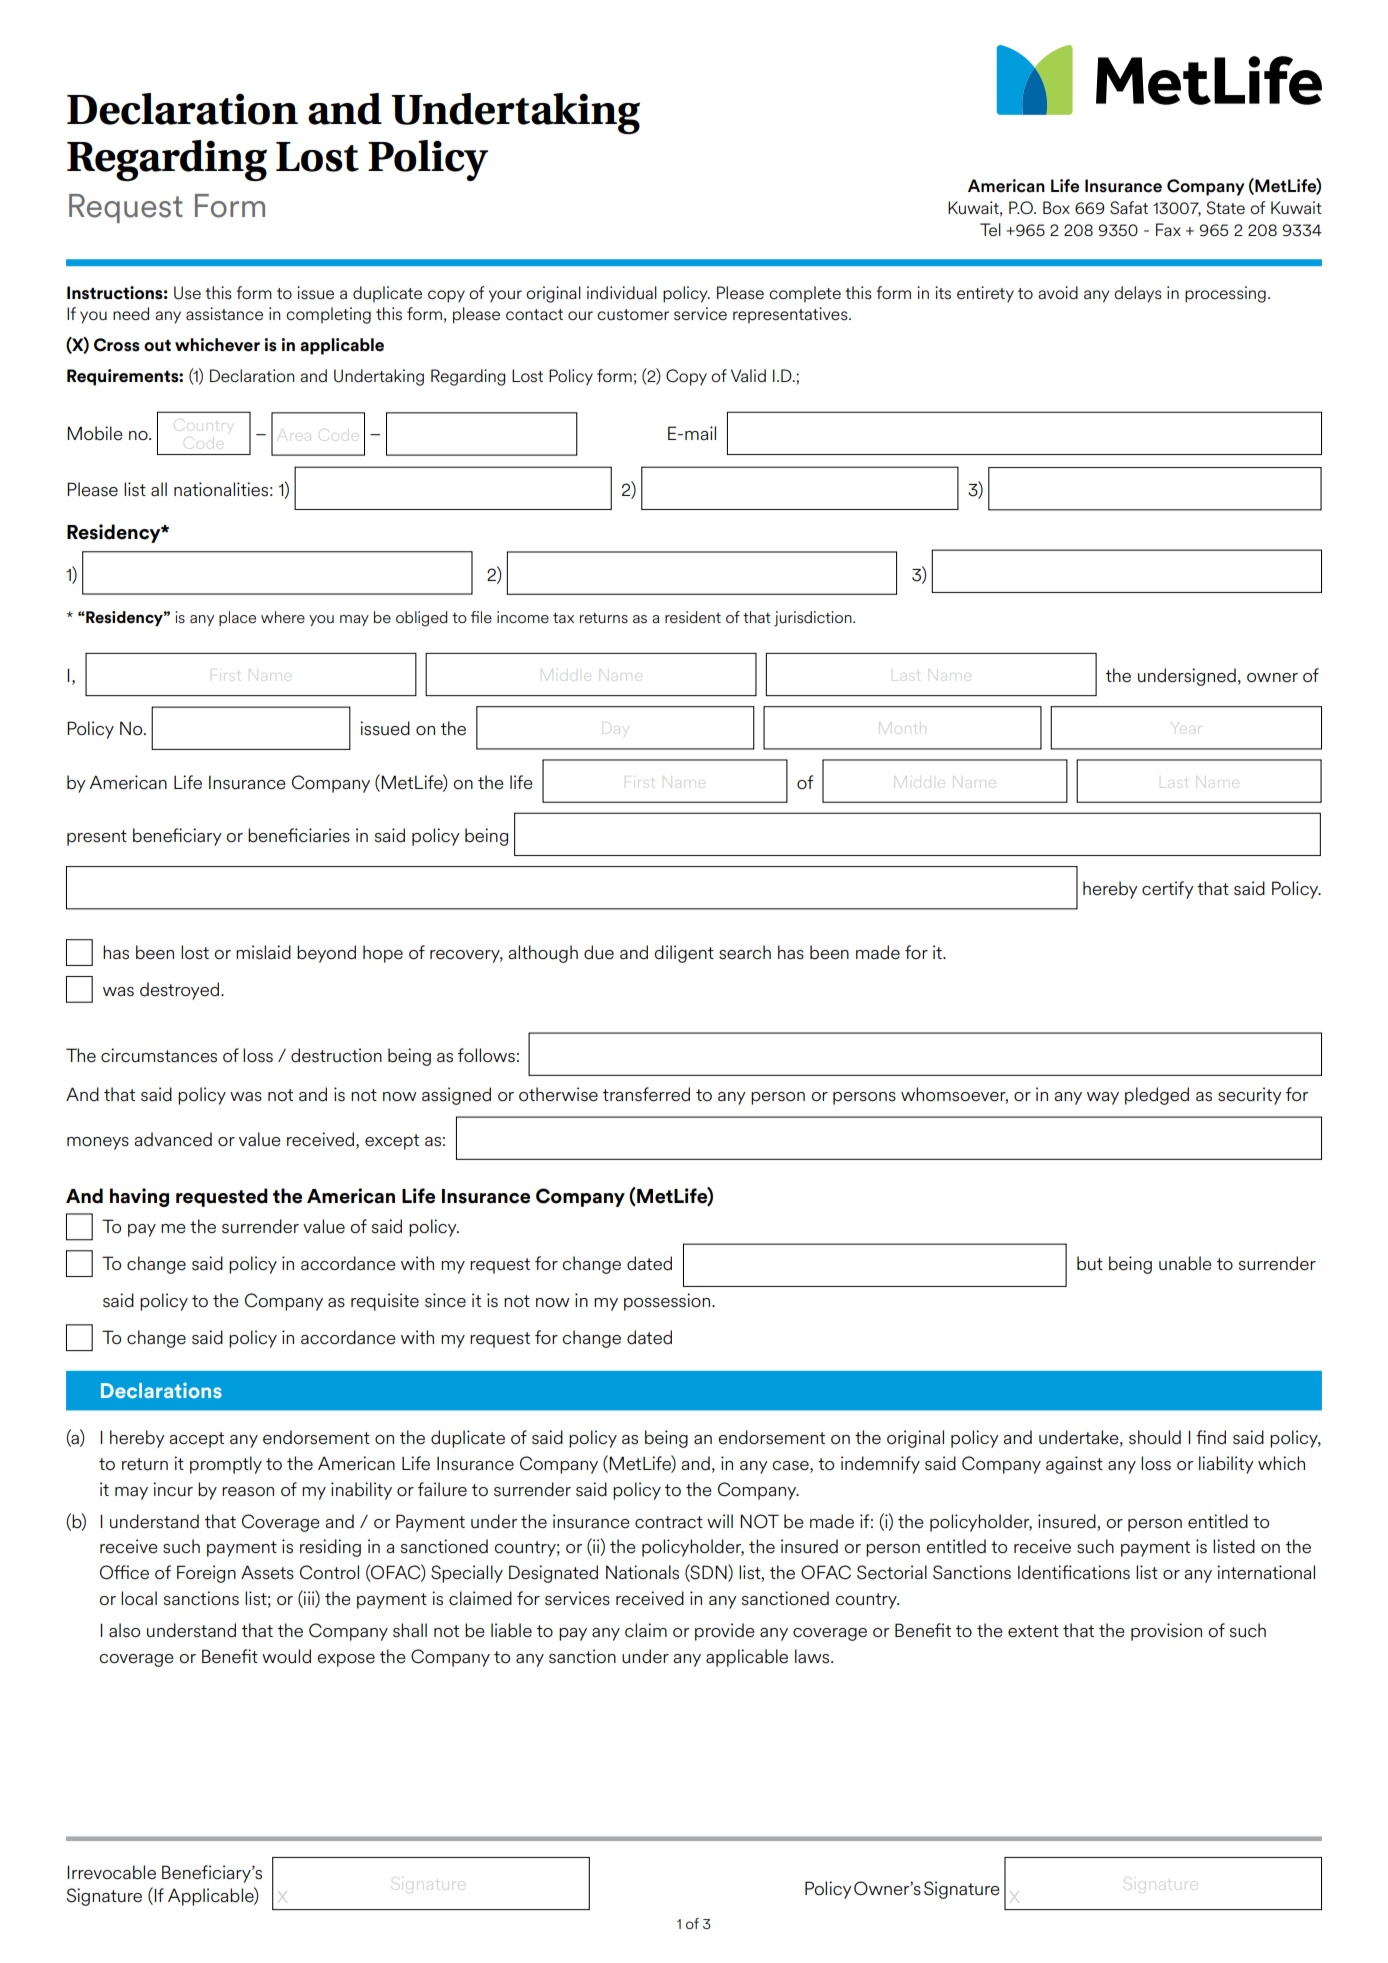 The width and height of the page is (1388, 1963). Describe the element at coordinates (299, 835) in the page. I see `beneficiaries` at that location.
